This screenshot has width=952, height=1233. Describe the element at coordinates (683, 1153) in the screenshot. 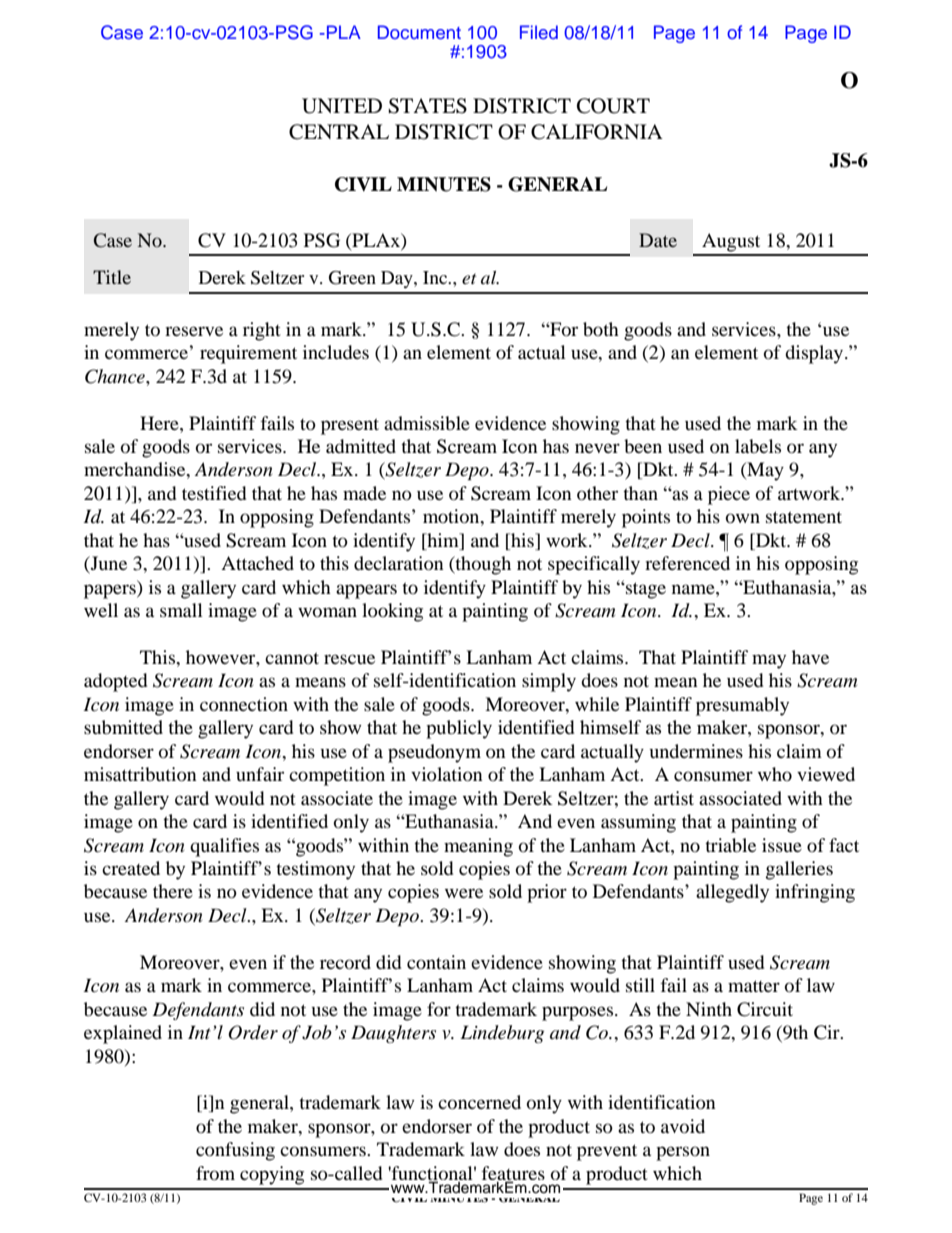

I see `person` at that location.
